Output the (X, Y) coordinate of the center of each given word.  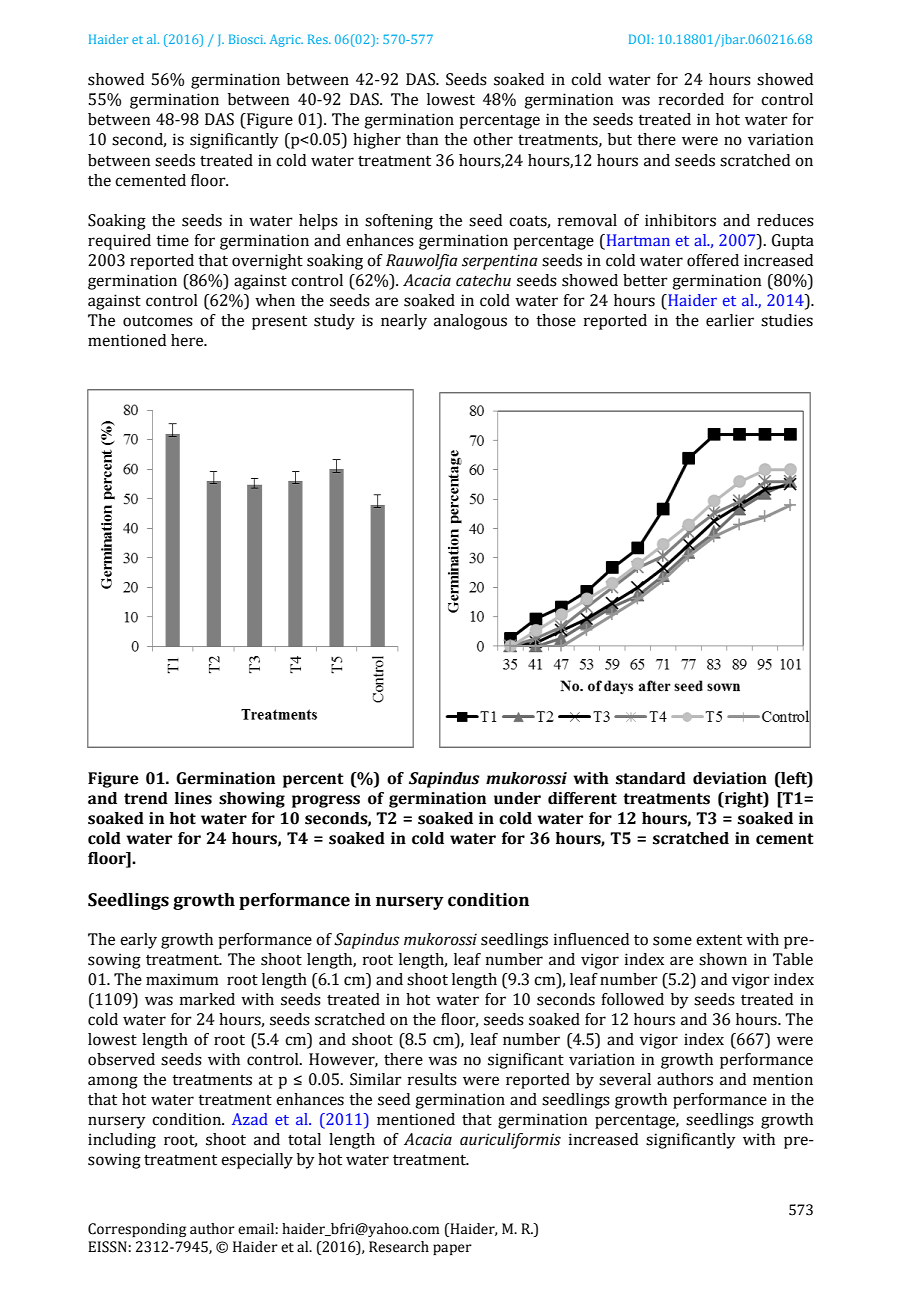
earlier (730, 320)
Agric (286, 40)
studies (787, 320)
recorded (691, 99)
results (432, 1079)
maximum (182, 979)
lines (193, 798)
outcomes (158, 321)
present (279, 323)
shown (723, 959)
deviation (730, 778)
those (556, 320)
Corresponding (137, 1230)
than (422, 139)
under (517, 798)
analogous (470, 322)
